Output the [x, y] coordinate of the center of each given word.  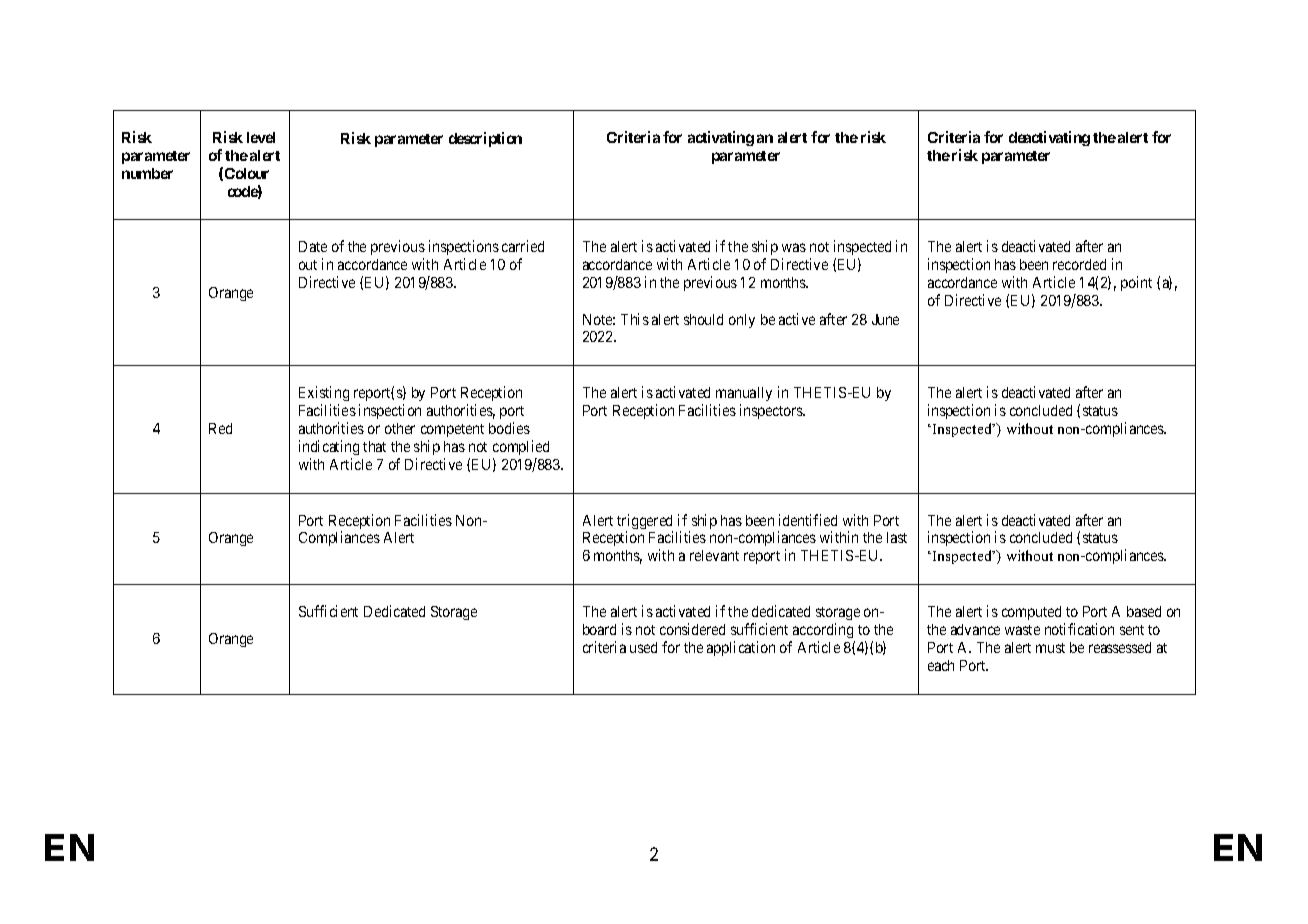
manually [744, 396]
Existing [324, 395]
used [643, 647]
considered [692, 629]
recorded [1079, 264]
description [485, 139]
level [261, 137]
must [1050, 648]
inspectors [772, 411]
